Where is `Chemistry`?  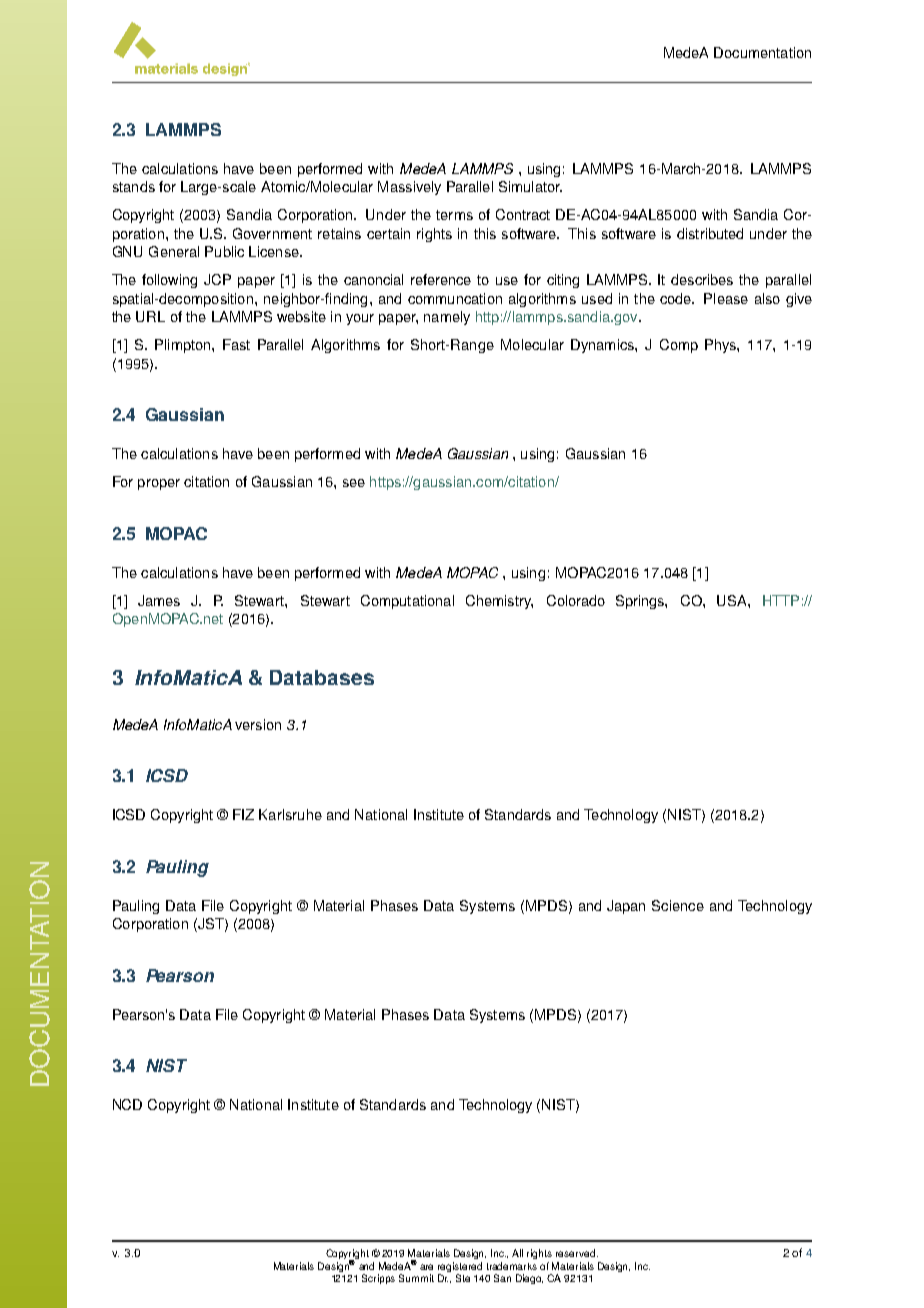 Chemistry is located at coordinates (499, 602).
